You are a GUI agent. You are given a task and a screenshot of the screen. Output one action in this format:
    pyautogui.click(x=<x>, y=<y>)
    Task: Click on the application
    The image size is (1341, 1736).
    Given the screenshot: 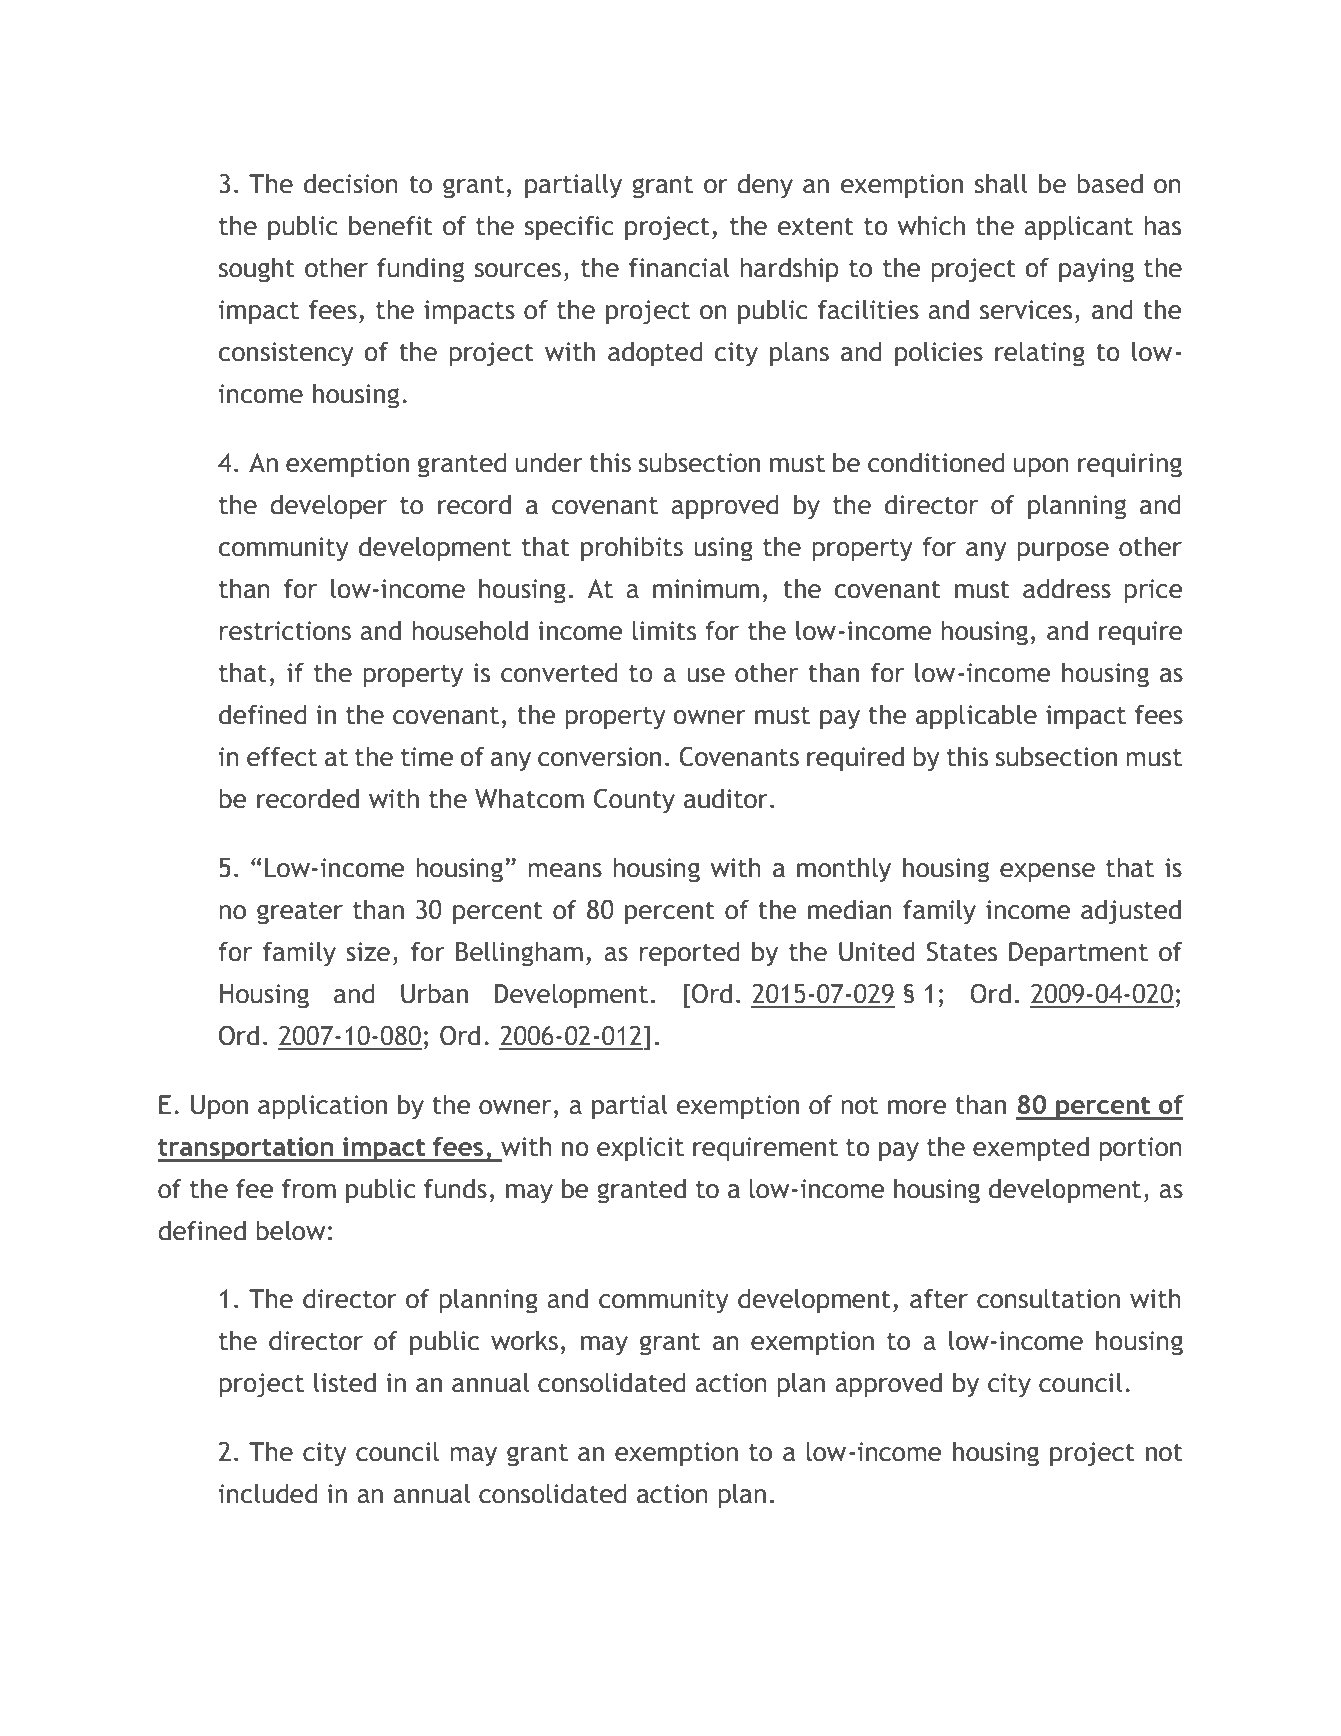 What is the action you would take?
    pyautogui.click(x=322, y=1107)
